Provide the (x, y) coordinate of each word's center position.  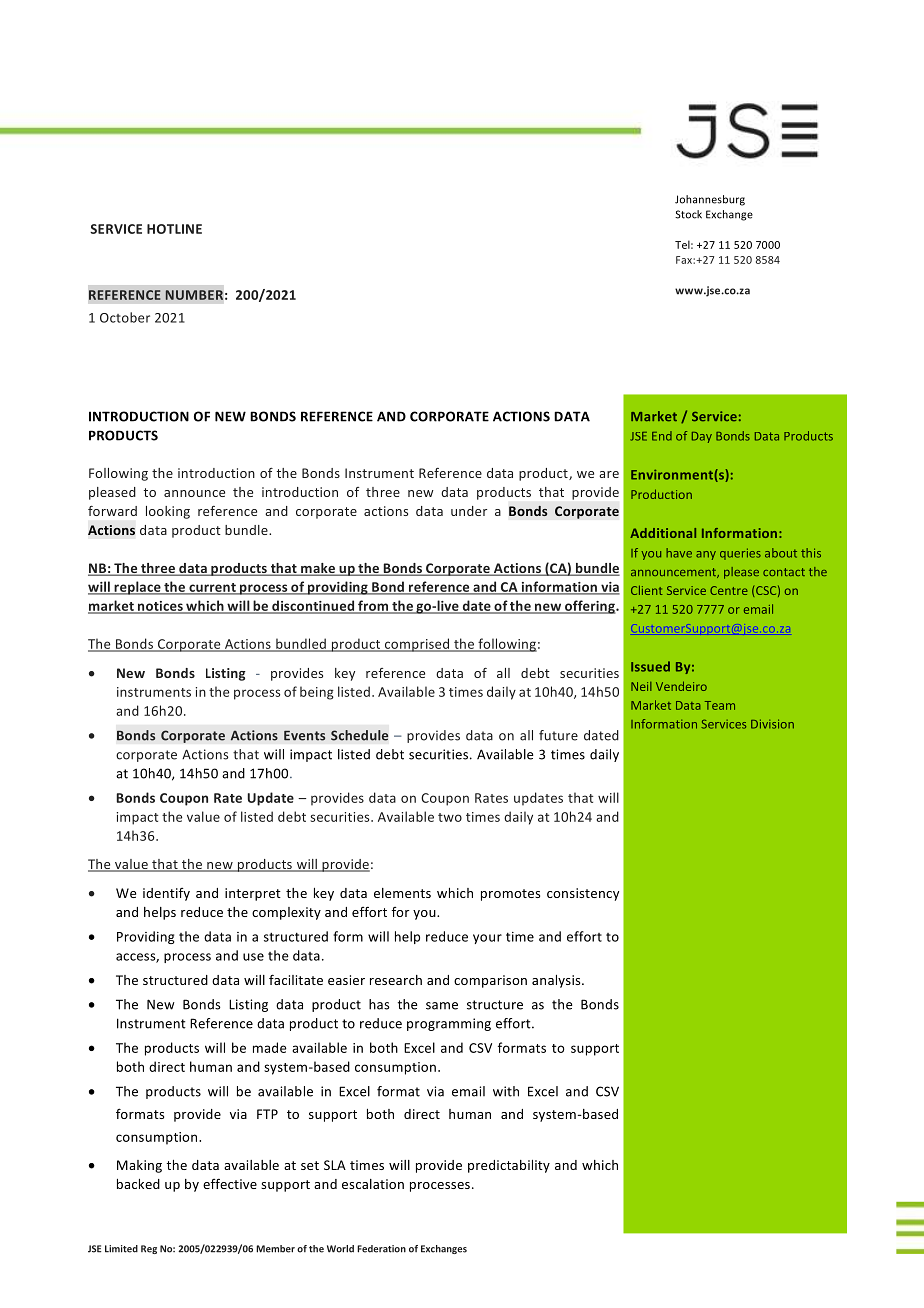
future (558, 735)
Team (720, 705)
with (506, 1091)
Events (304, 736)
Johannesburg (710, 200)
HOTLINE (174, 229)
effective (230, 1183)
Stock (688, 214)
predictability (509, 1166)
